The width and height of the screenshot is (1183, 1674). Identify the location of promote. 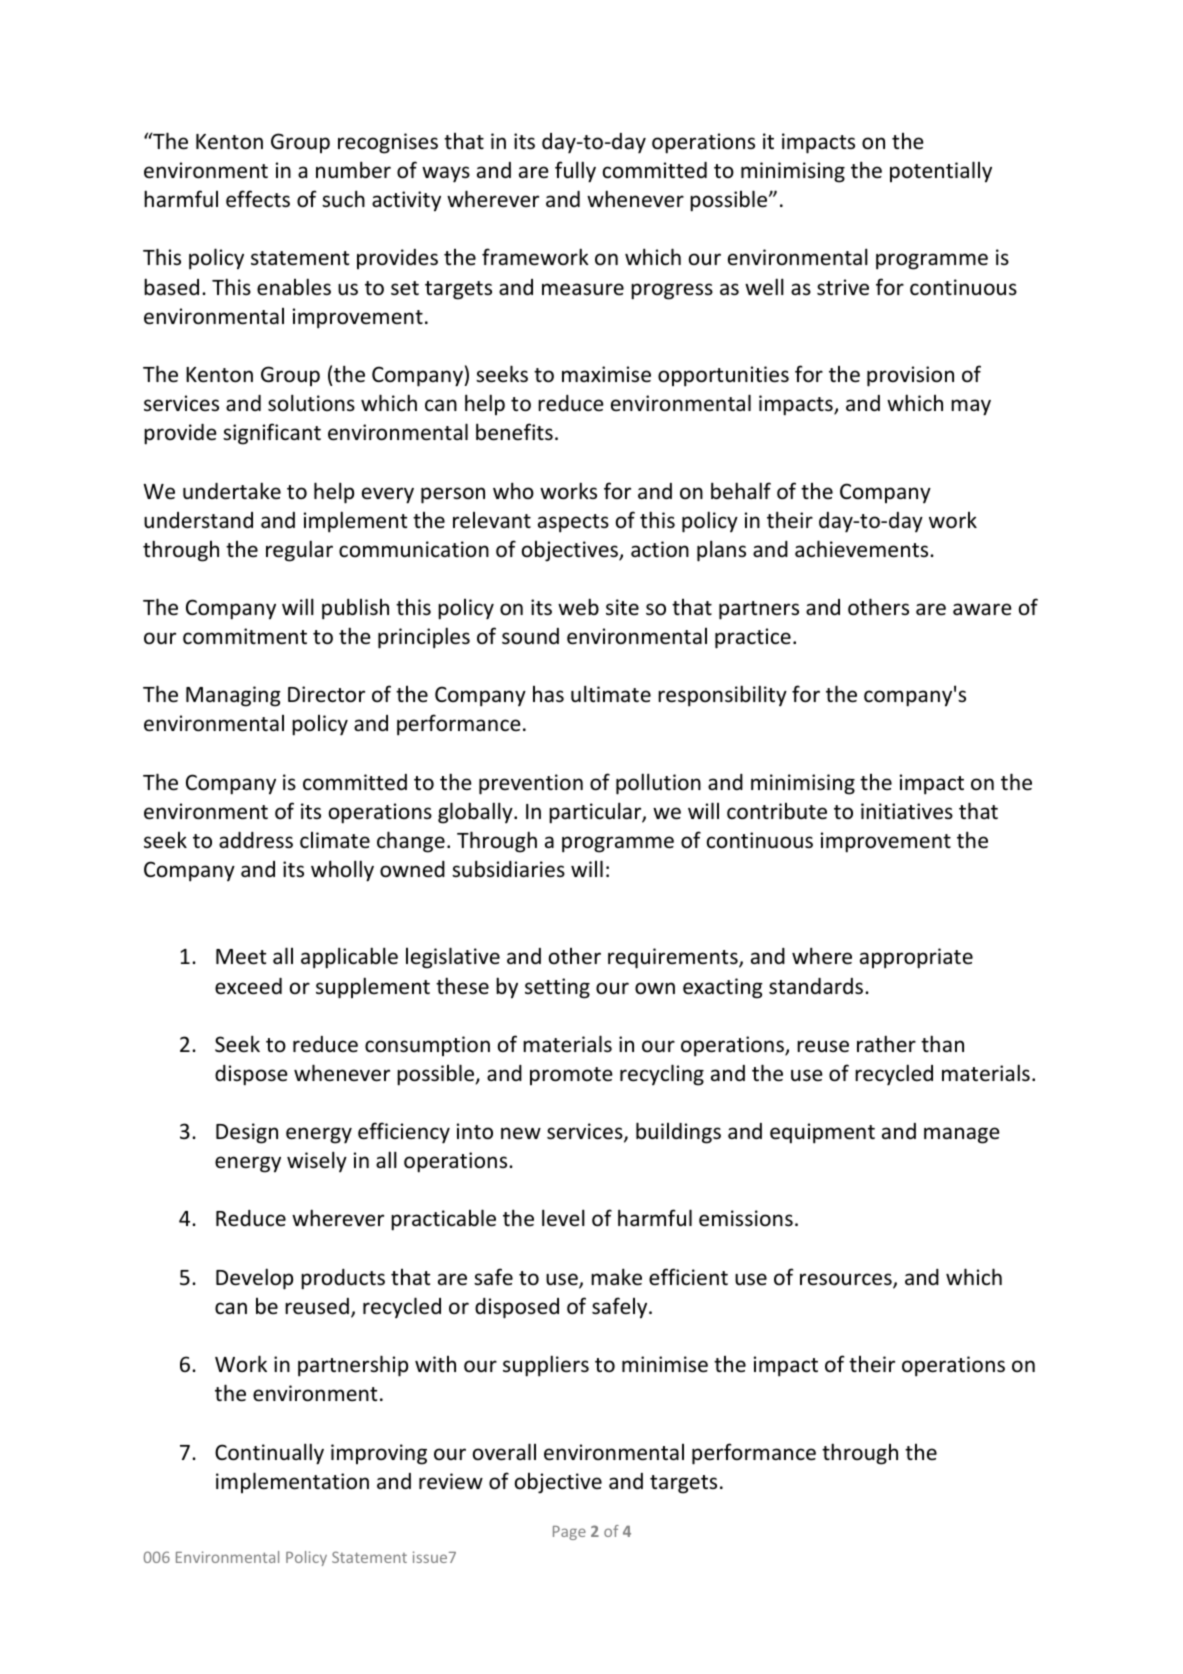
(571, 1076).
